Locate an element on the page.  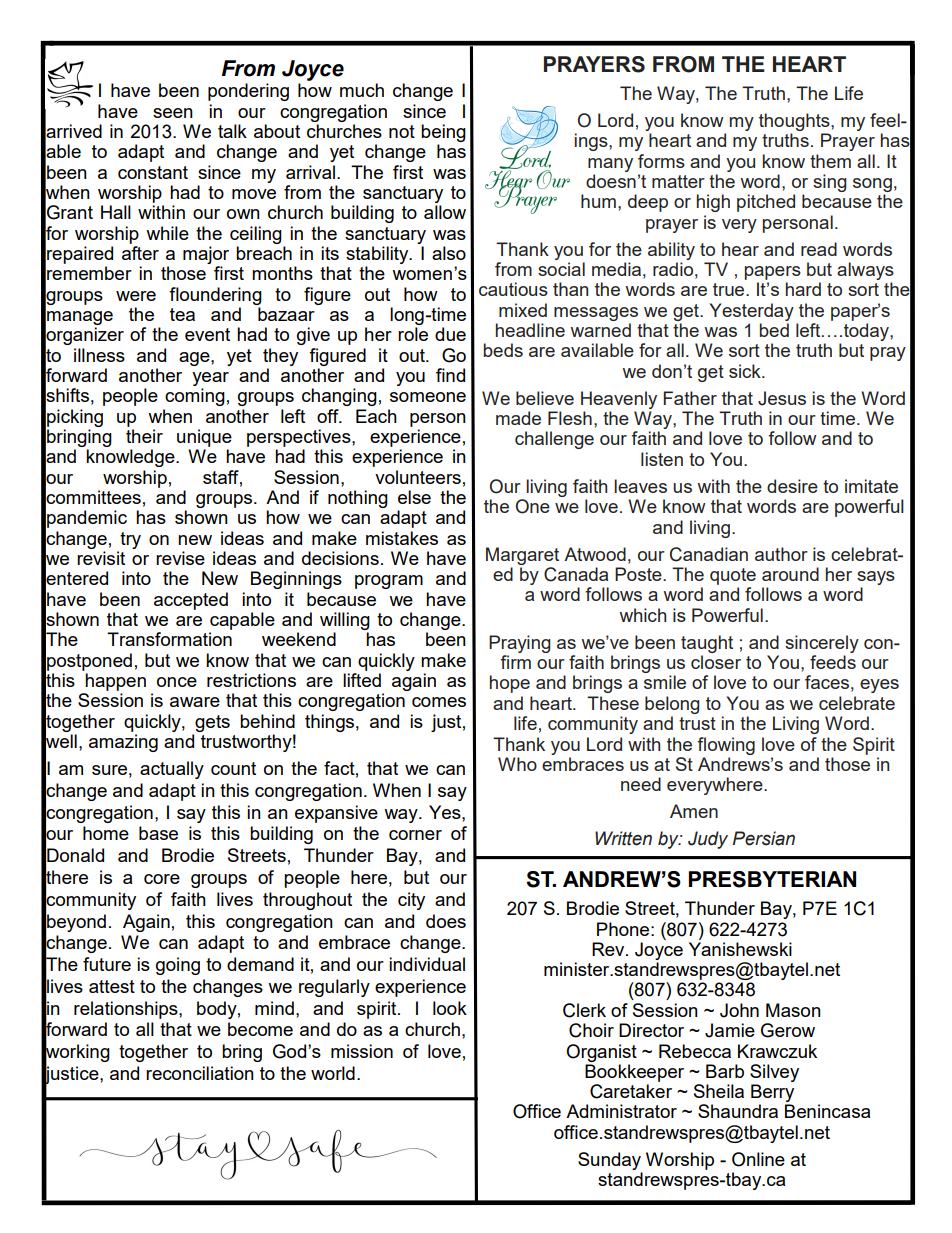
seen is located at coordinates (173, 113).
